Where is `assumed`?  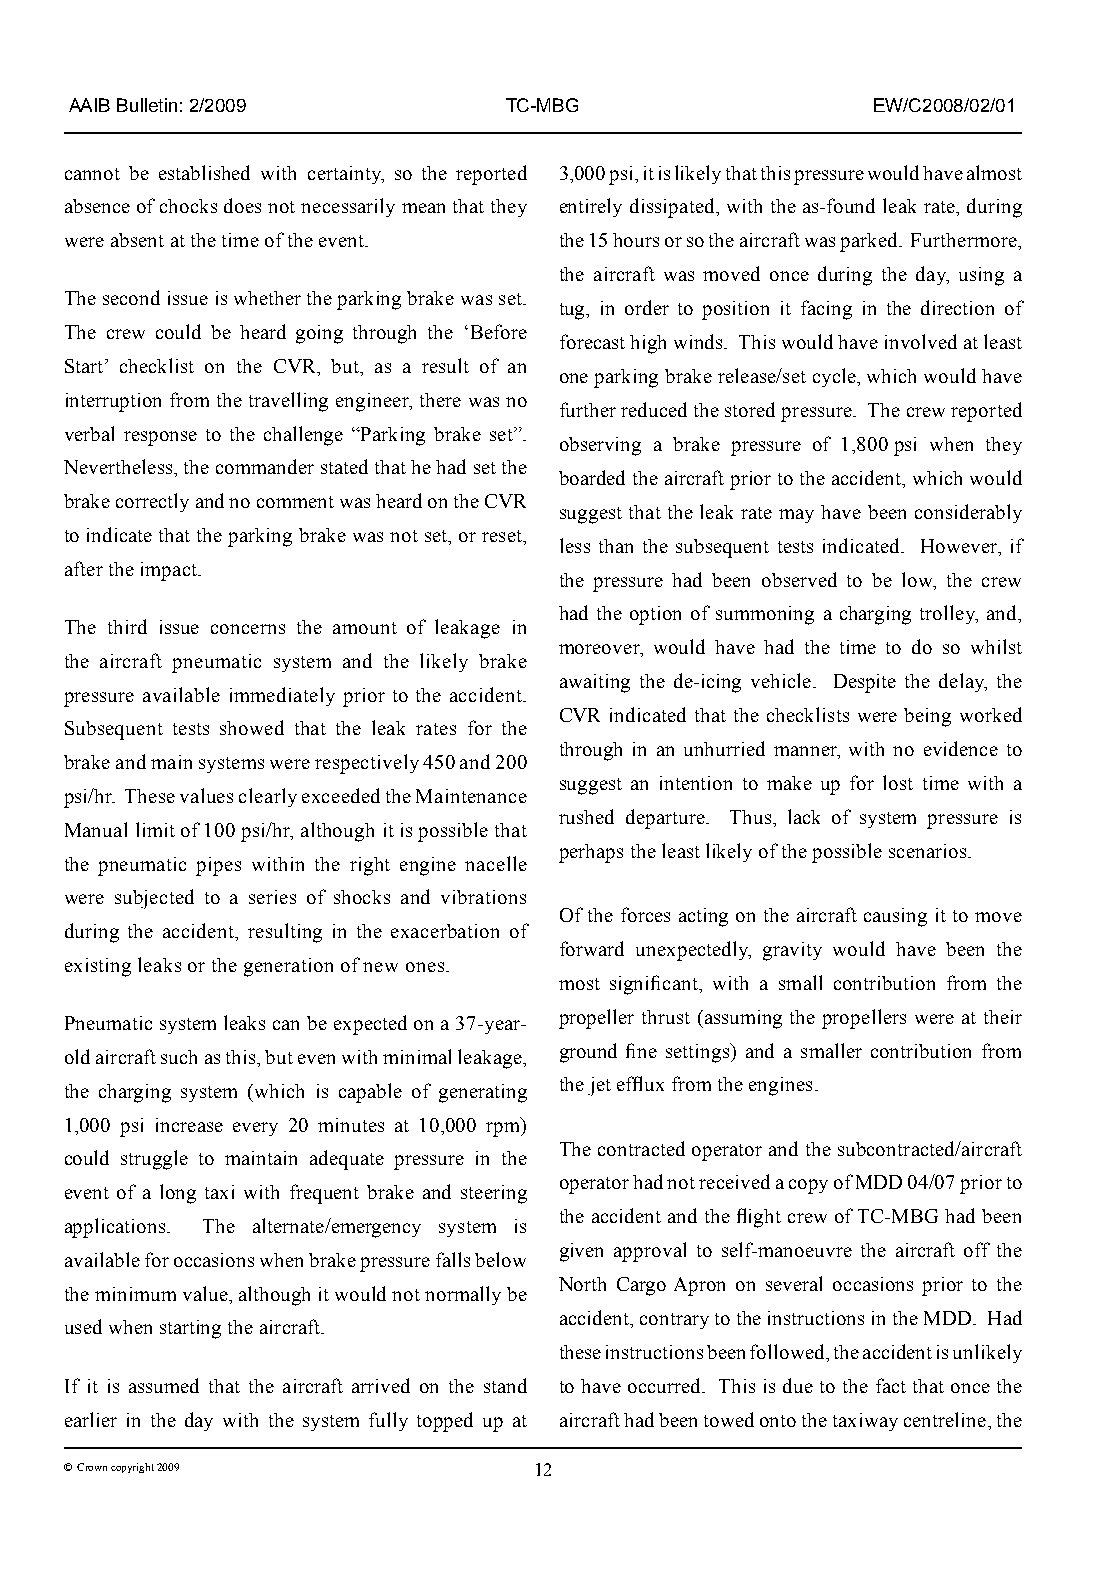
assumed is located at coordinates (164, 1385).
